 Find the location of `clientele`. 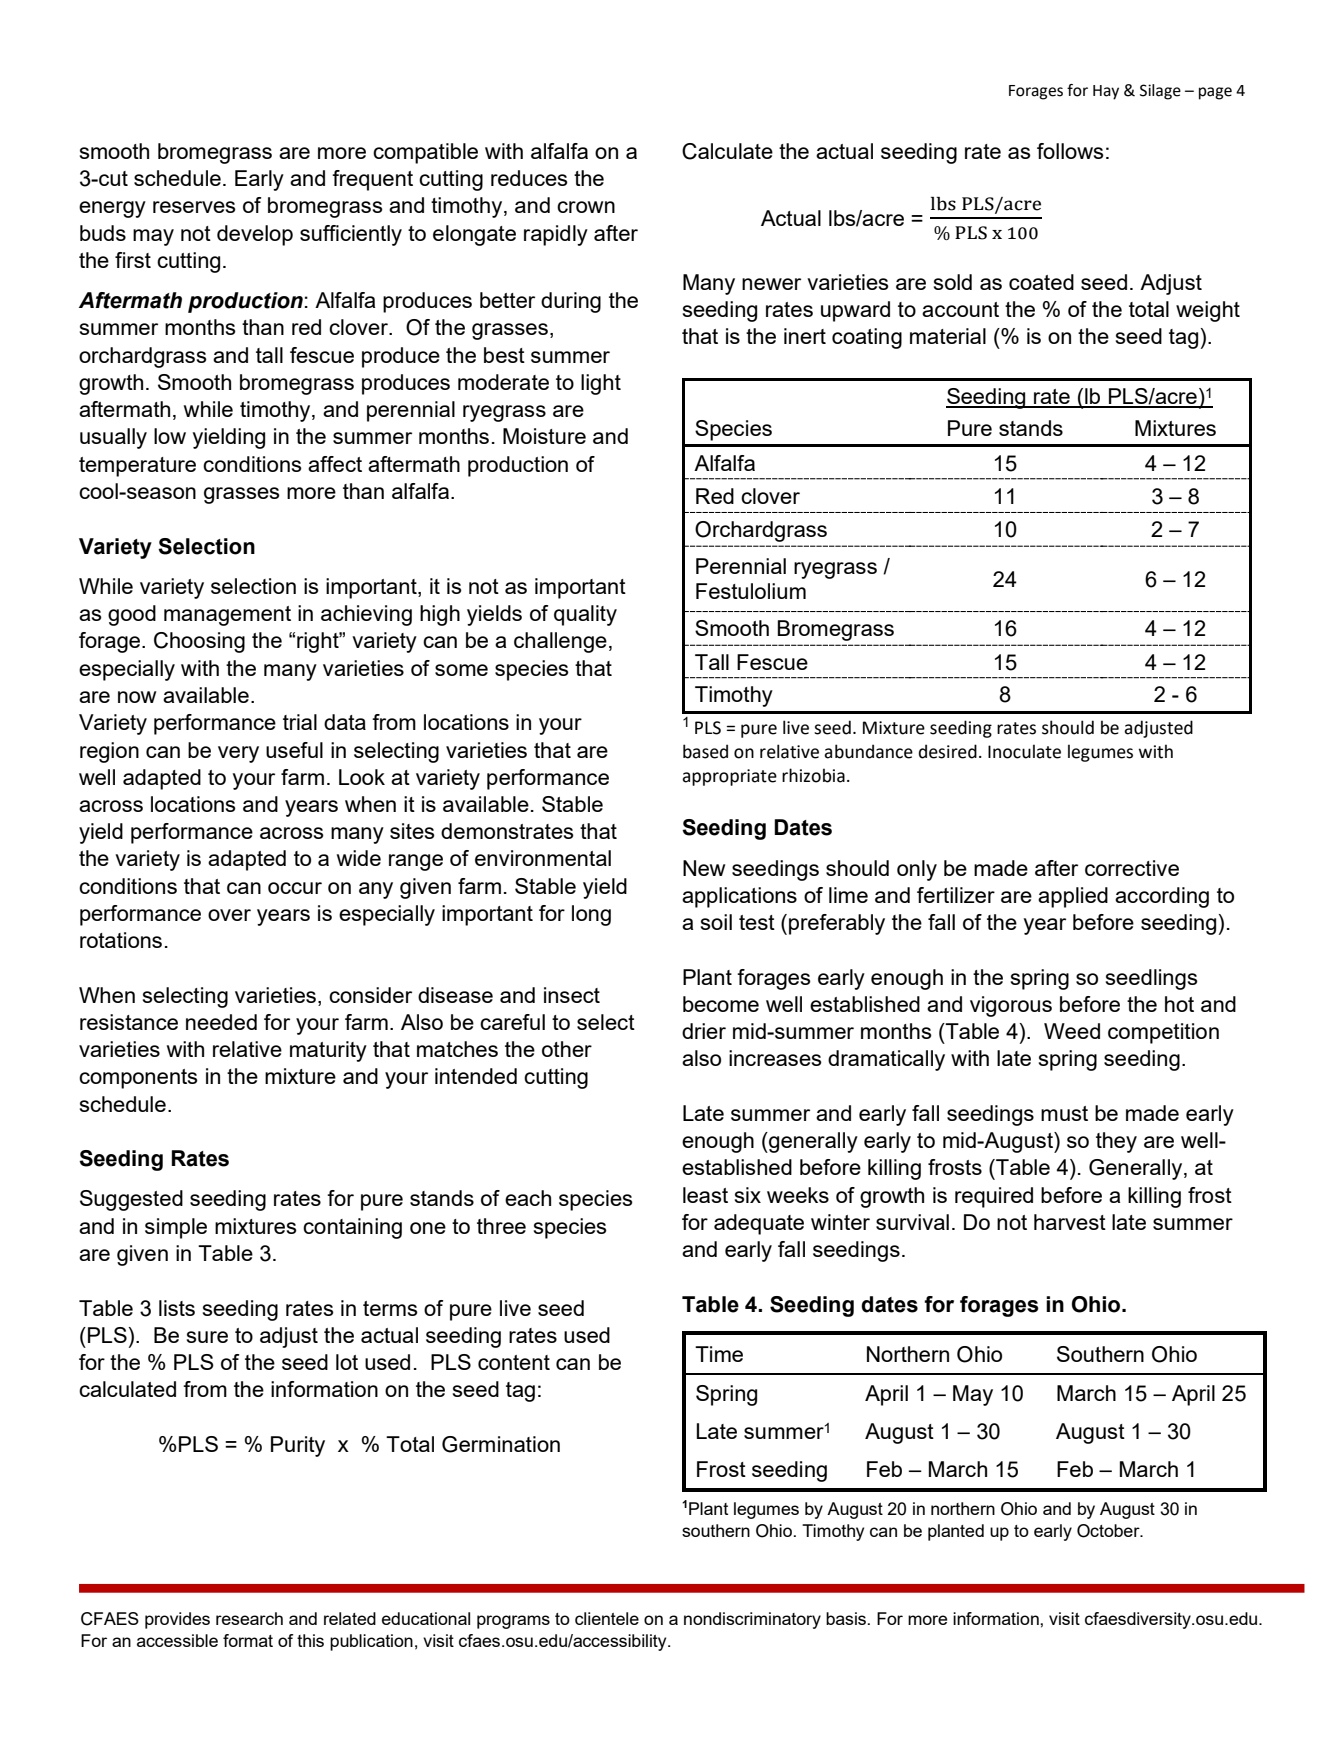

clientele is located at coordinates (607, 1618).
